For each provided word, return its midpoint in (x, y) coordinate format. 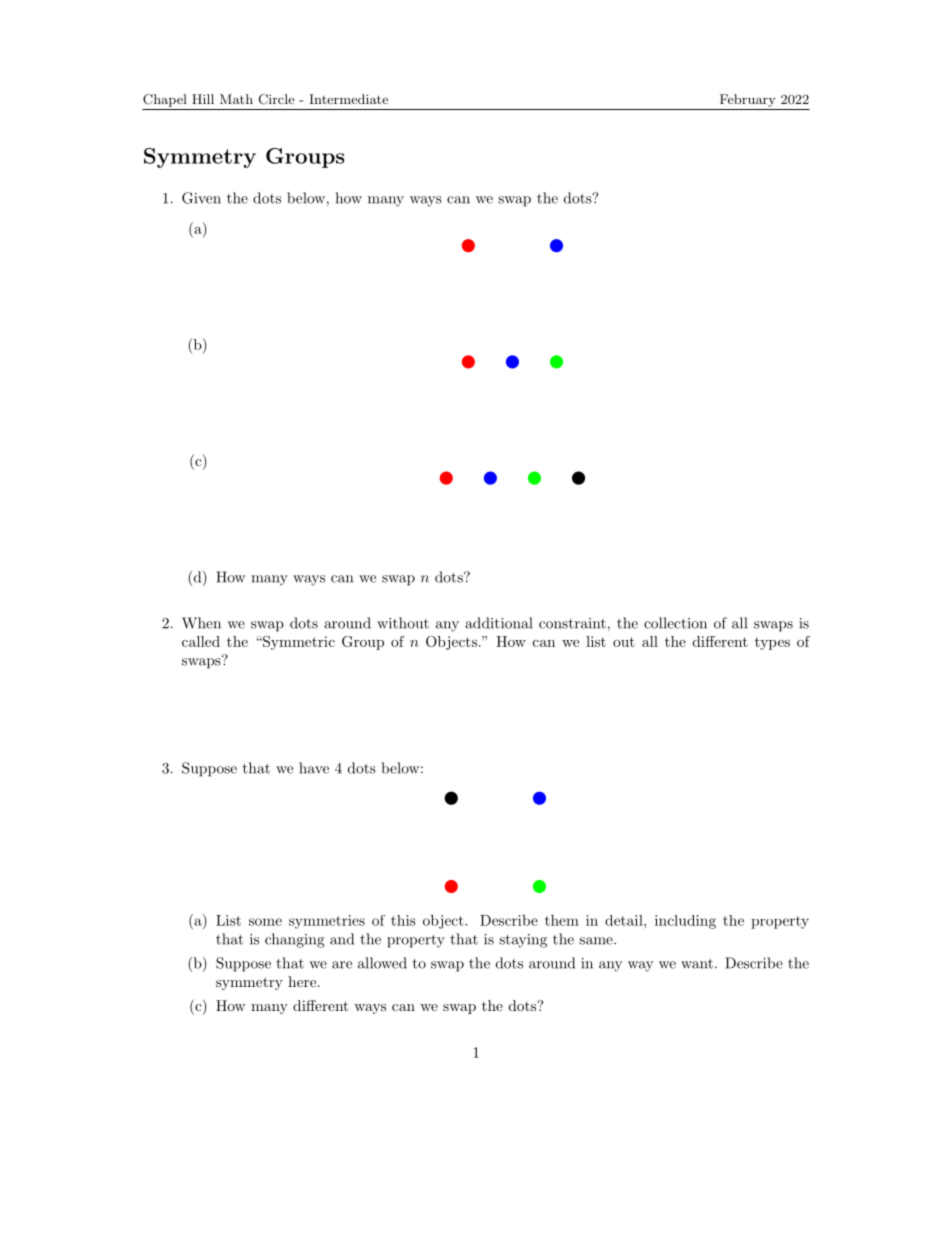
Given (201, 198)
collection (675, 623)
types (772, 643)
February (748, 100)
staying (523, 941)
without (403, 623)
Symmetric (298, 643)
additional (498, 623)
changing (295, 940)
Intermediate (348, 99)
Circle (276, 99)
